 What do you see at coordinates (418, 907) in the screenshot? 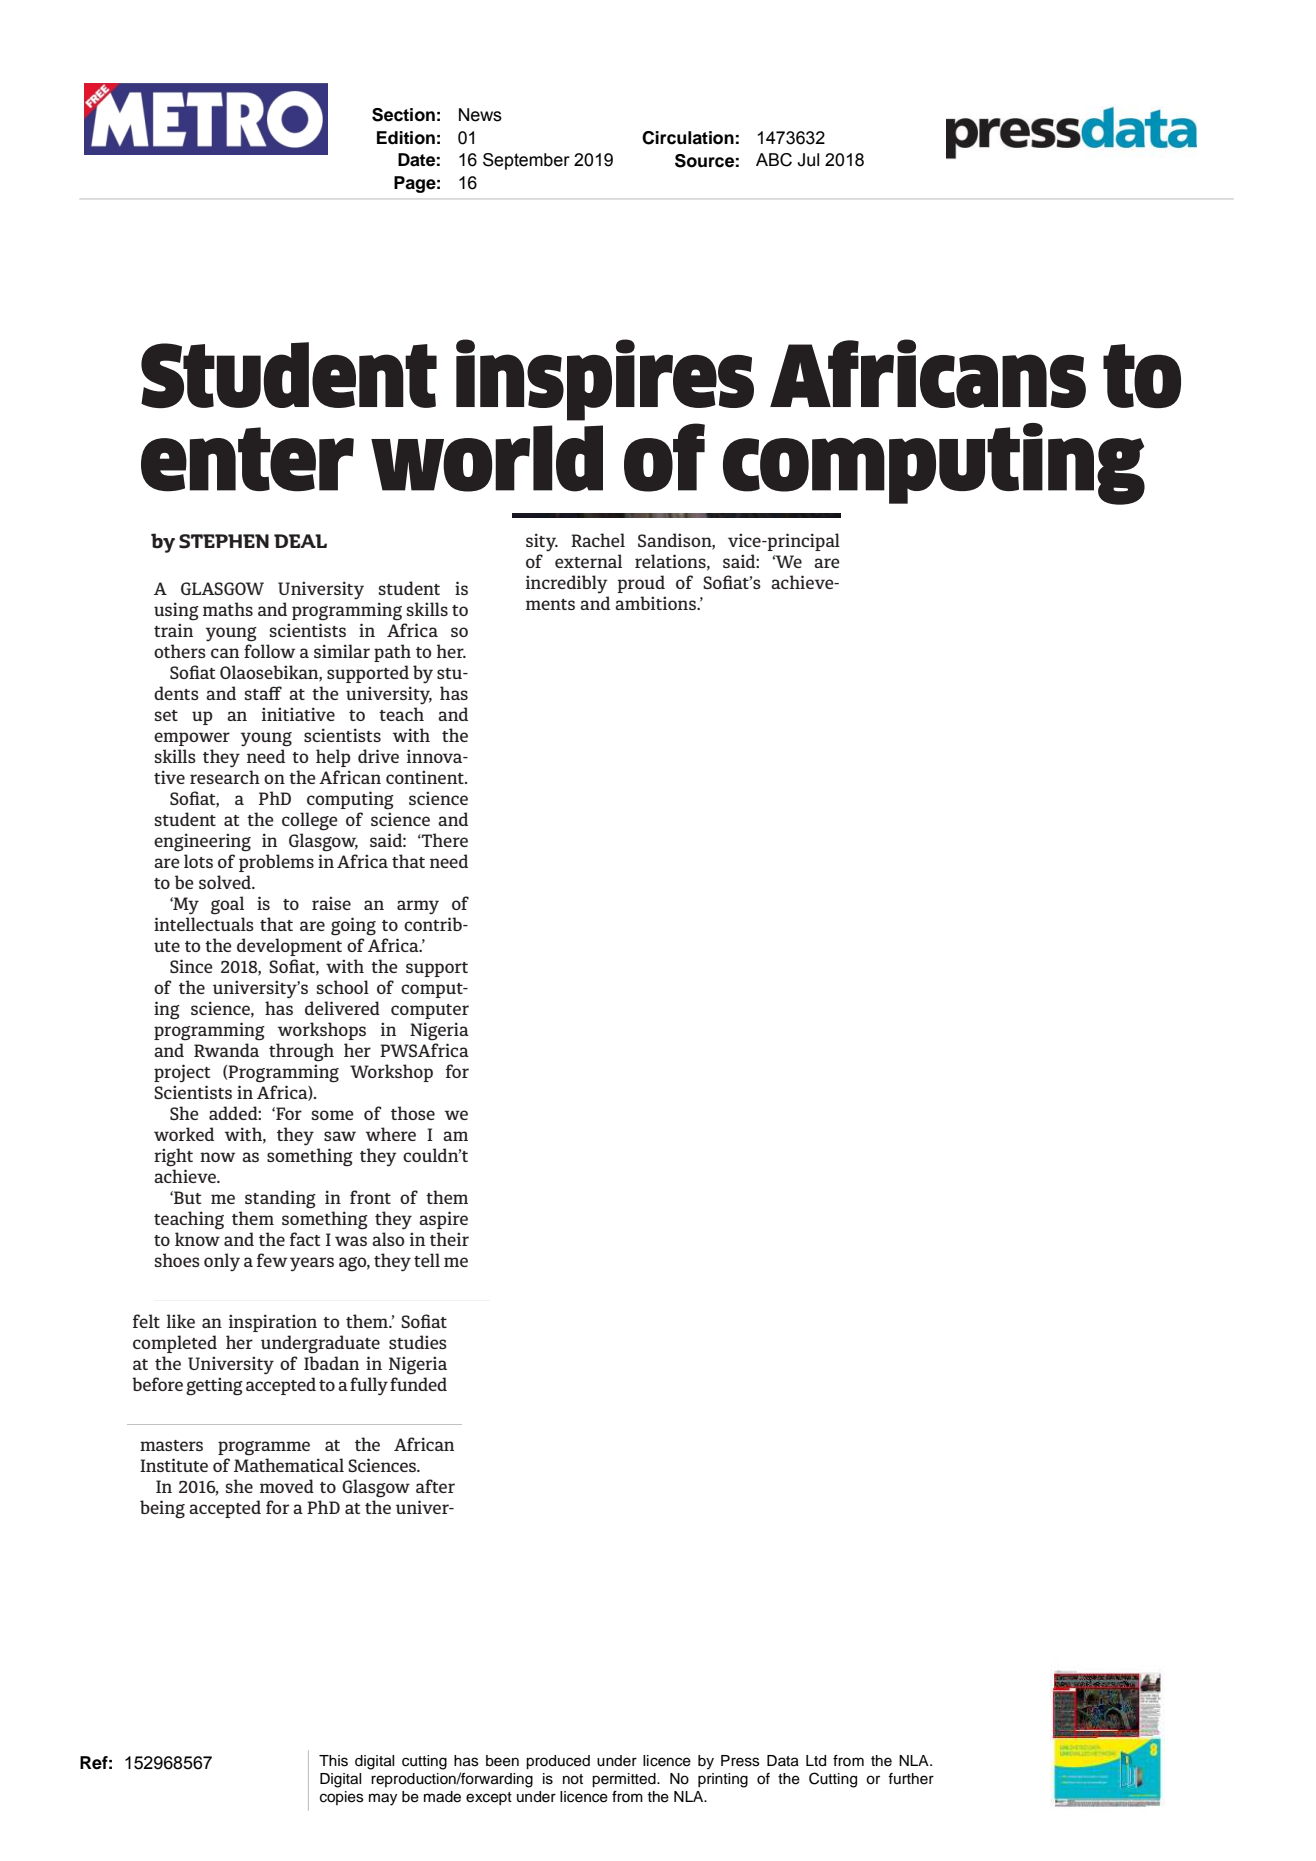
I see `army` at bounding box center [418, 907].
